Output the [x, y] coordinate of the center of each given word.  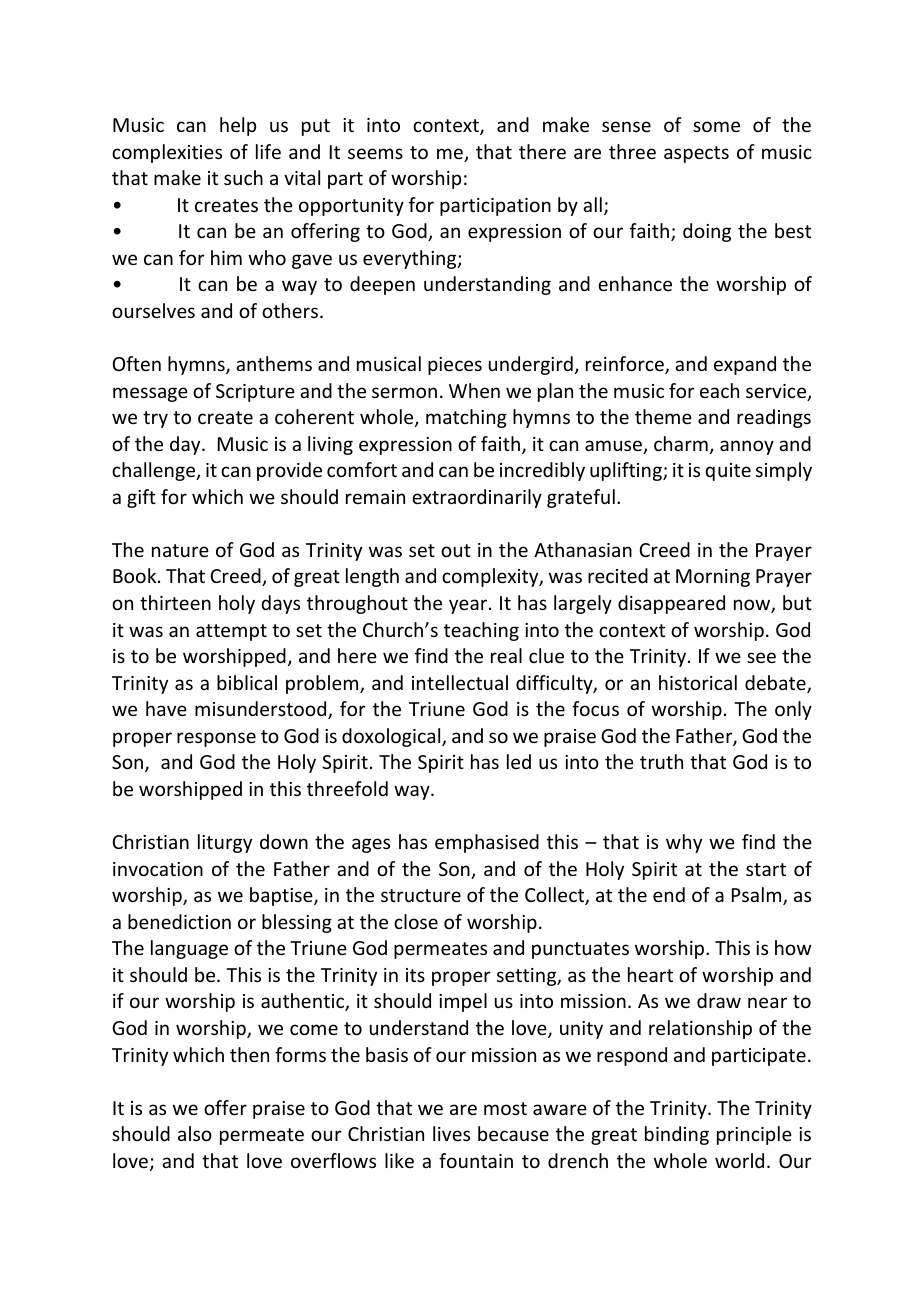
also [195, 1133]
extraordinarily [477, 498]
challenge [155, 471]
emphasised [487, 843]
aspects [696, 154]
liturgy [225, 843]
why [684, 843]
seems [375, 153]
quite [728, 472]
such [243, 177]
